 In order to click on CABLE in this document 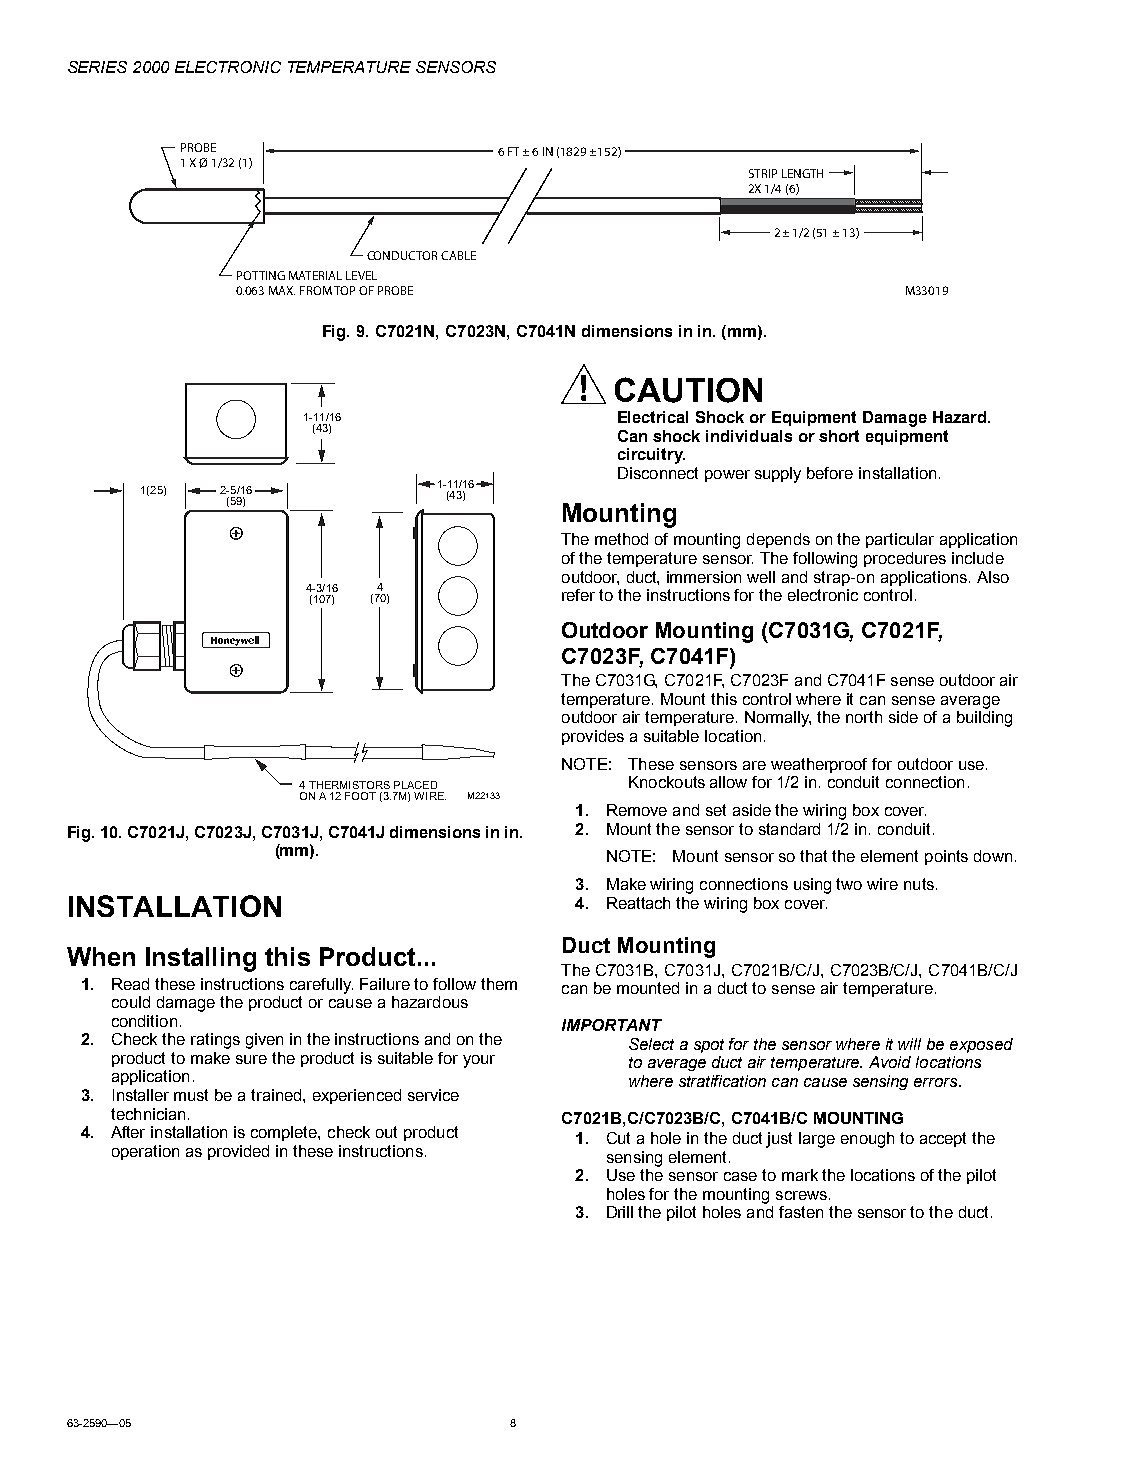, I will do `click(458, 255)`.
